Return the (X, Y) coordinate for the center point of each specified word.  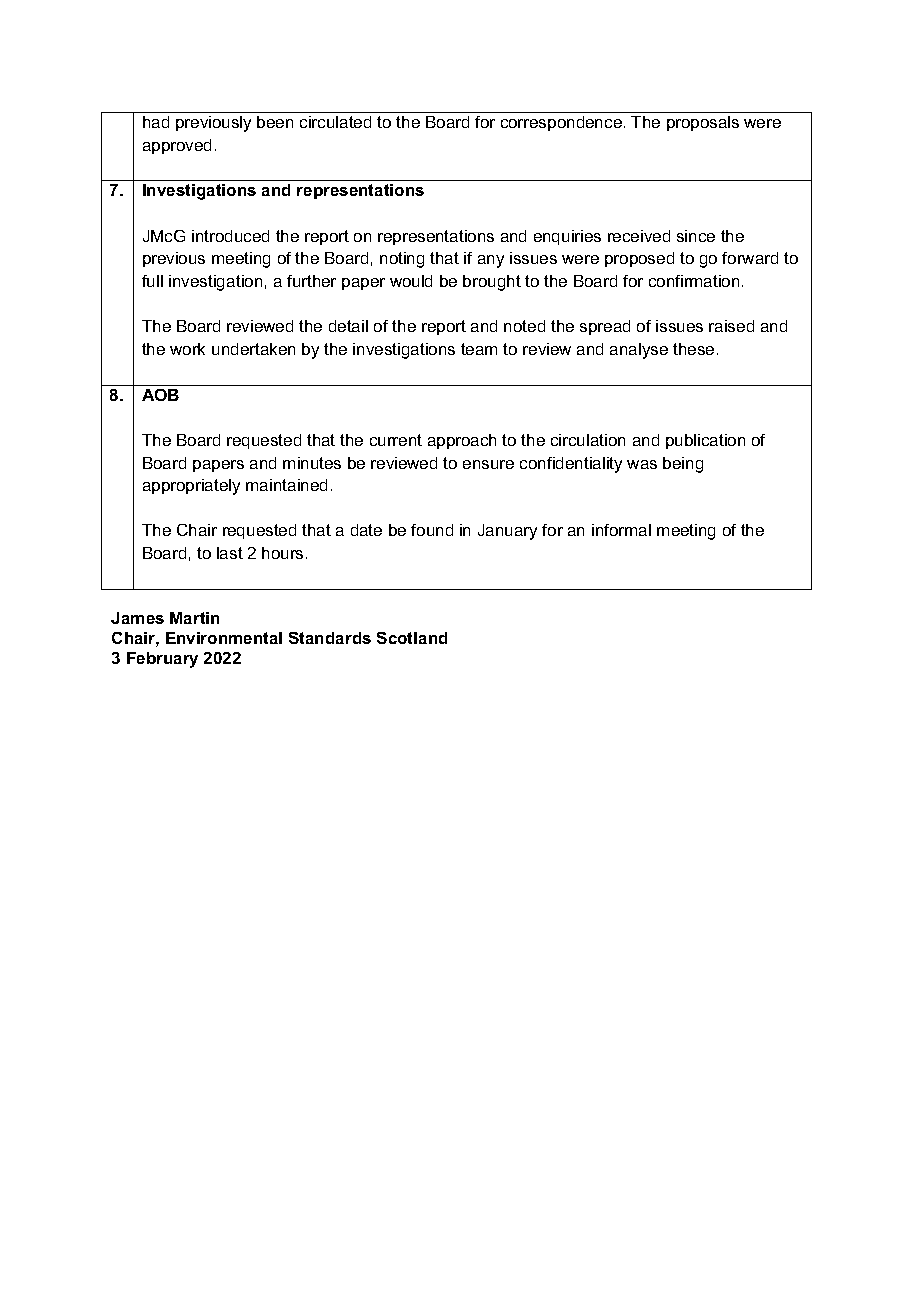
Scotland (412, 638)
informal (621, 530)
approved (177, 146)
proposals (703, 123)
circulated (335, 122)
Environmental (224, 638)
